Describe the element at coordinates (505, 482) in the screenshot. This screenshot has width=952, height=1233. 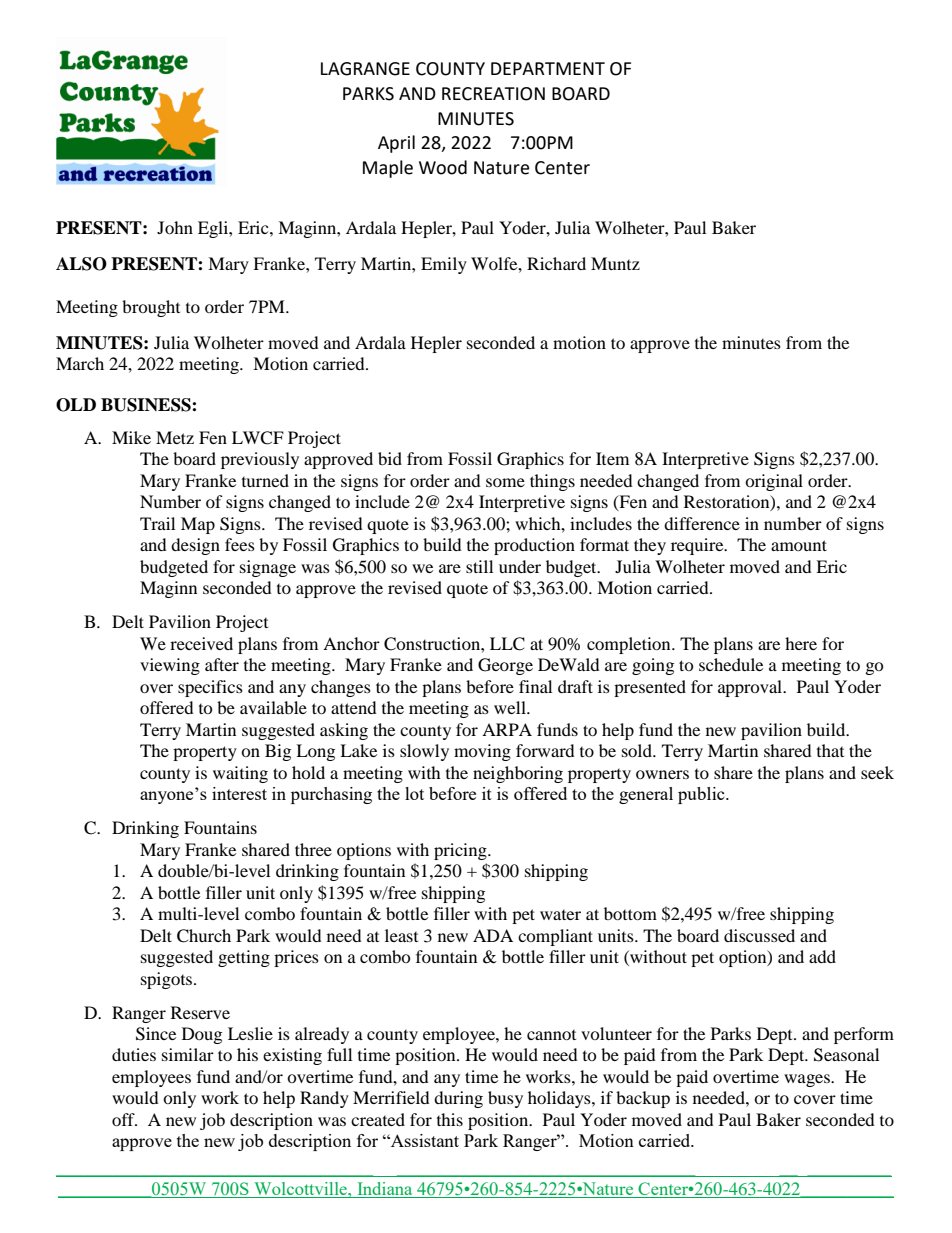
I see `some` at that location.
